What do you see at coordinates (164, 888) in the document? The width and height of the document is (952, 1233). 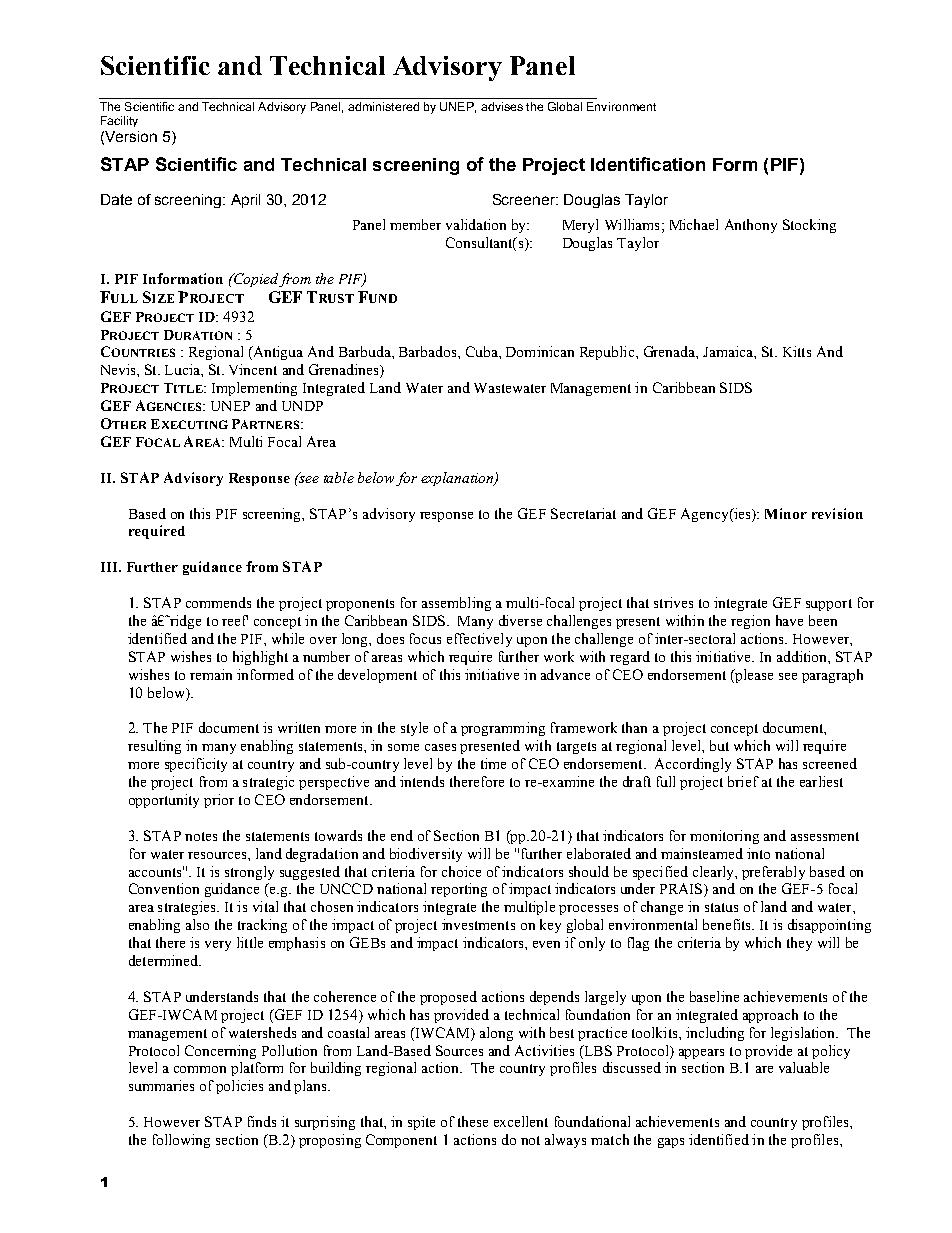 I see `Convention` at bounding box center [164, 888].
